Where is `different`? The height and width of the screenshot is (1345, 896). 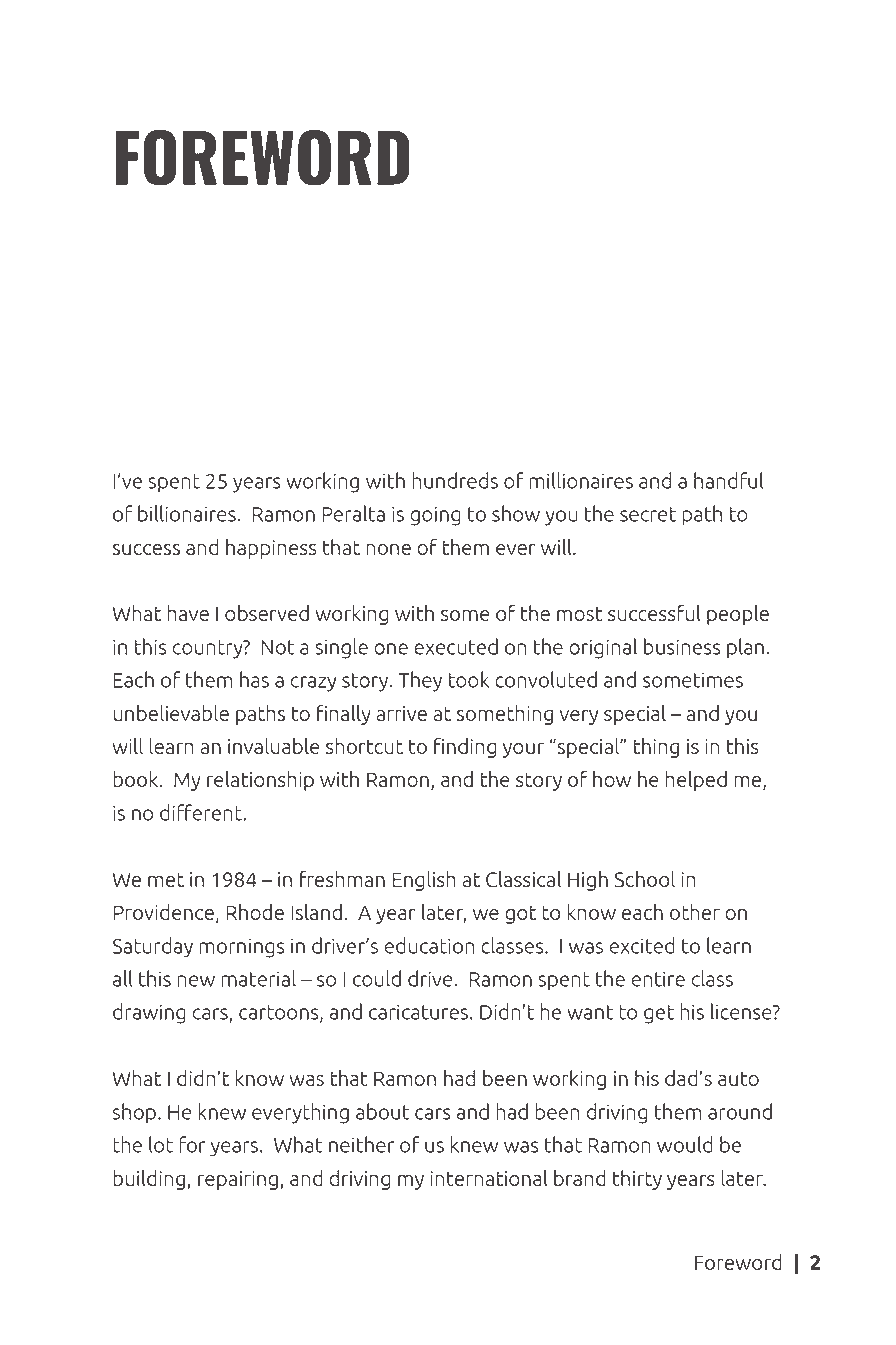
different is located at coordinates (202, 812).
